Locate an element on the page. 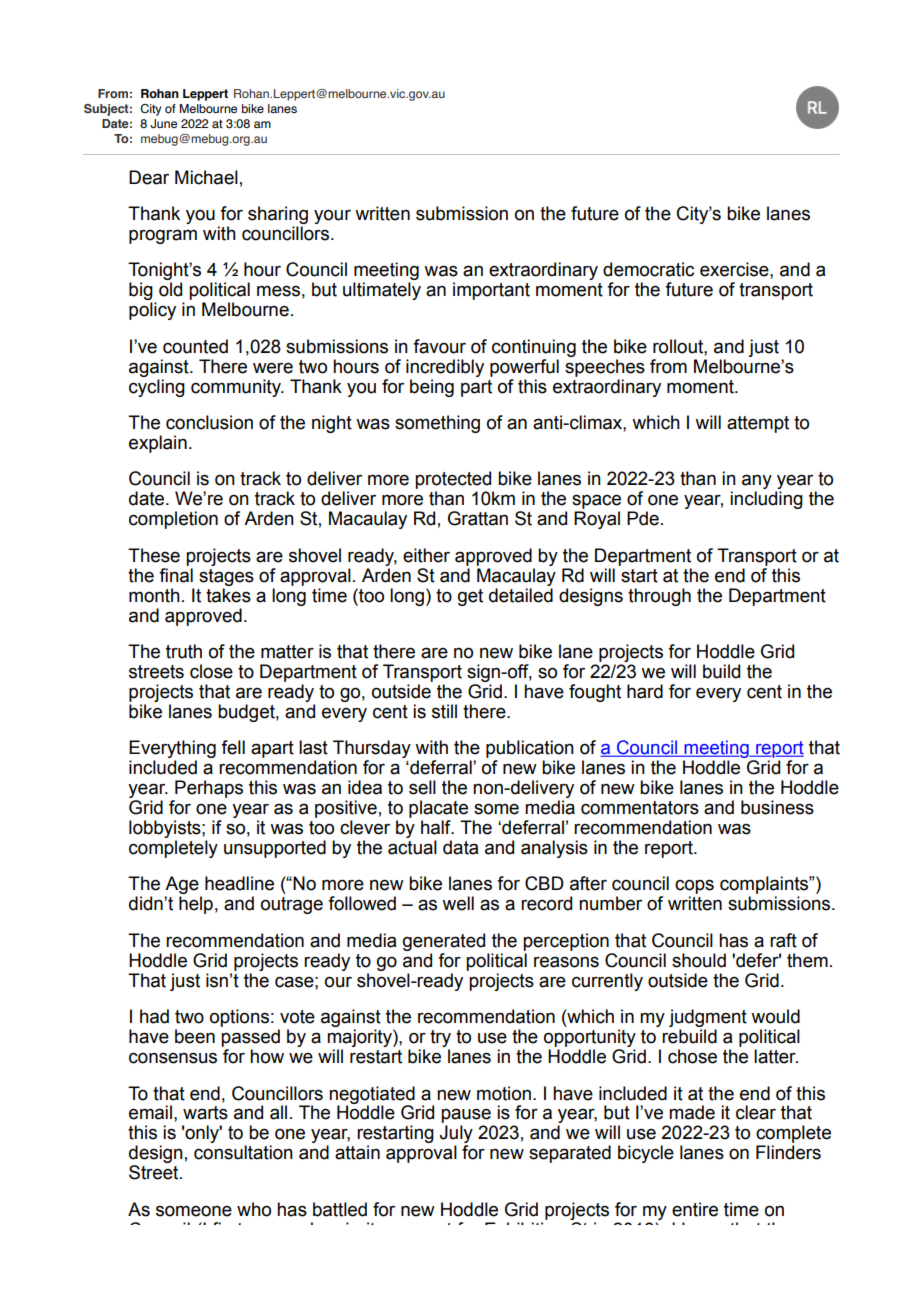 This page has width=924, height=1308. democratic is located at coordinates (648, 269).
